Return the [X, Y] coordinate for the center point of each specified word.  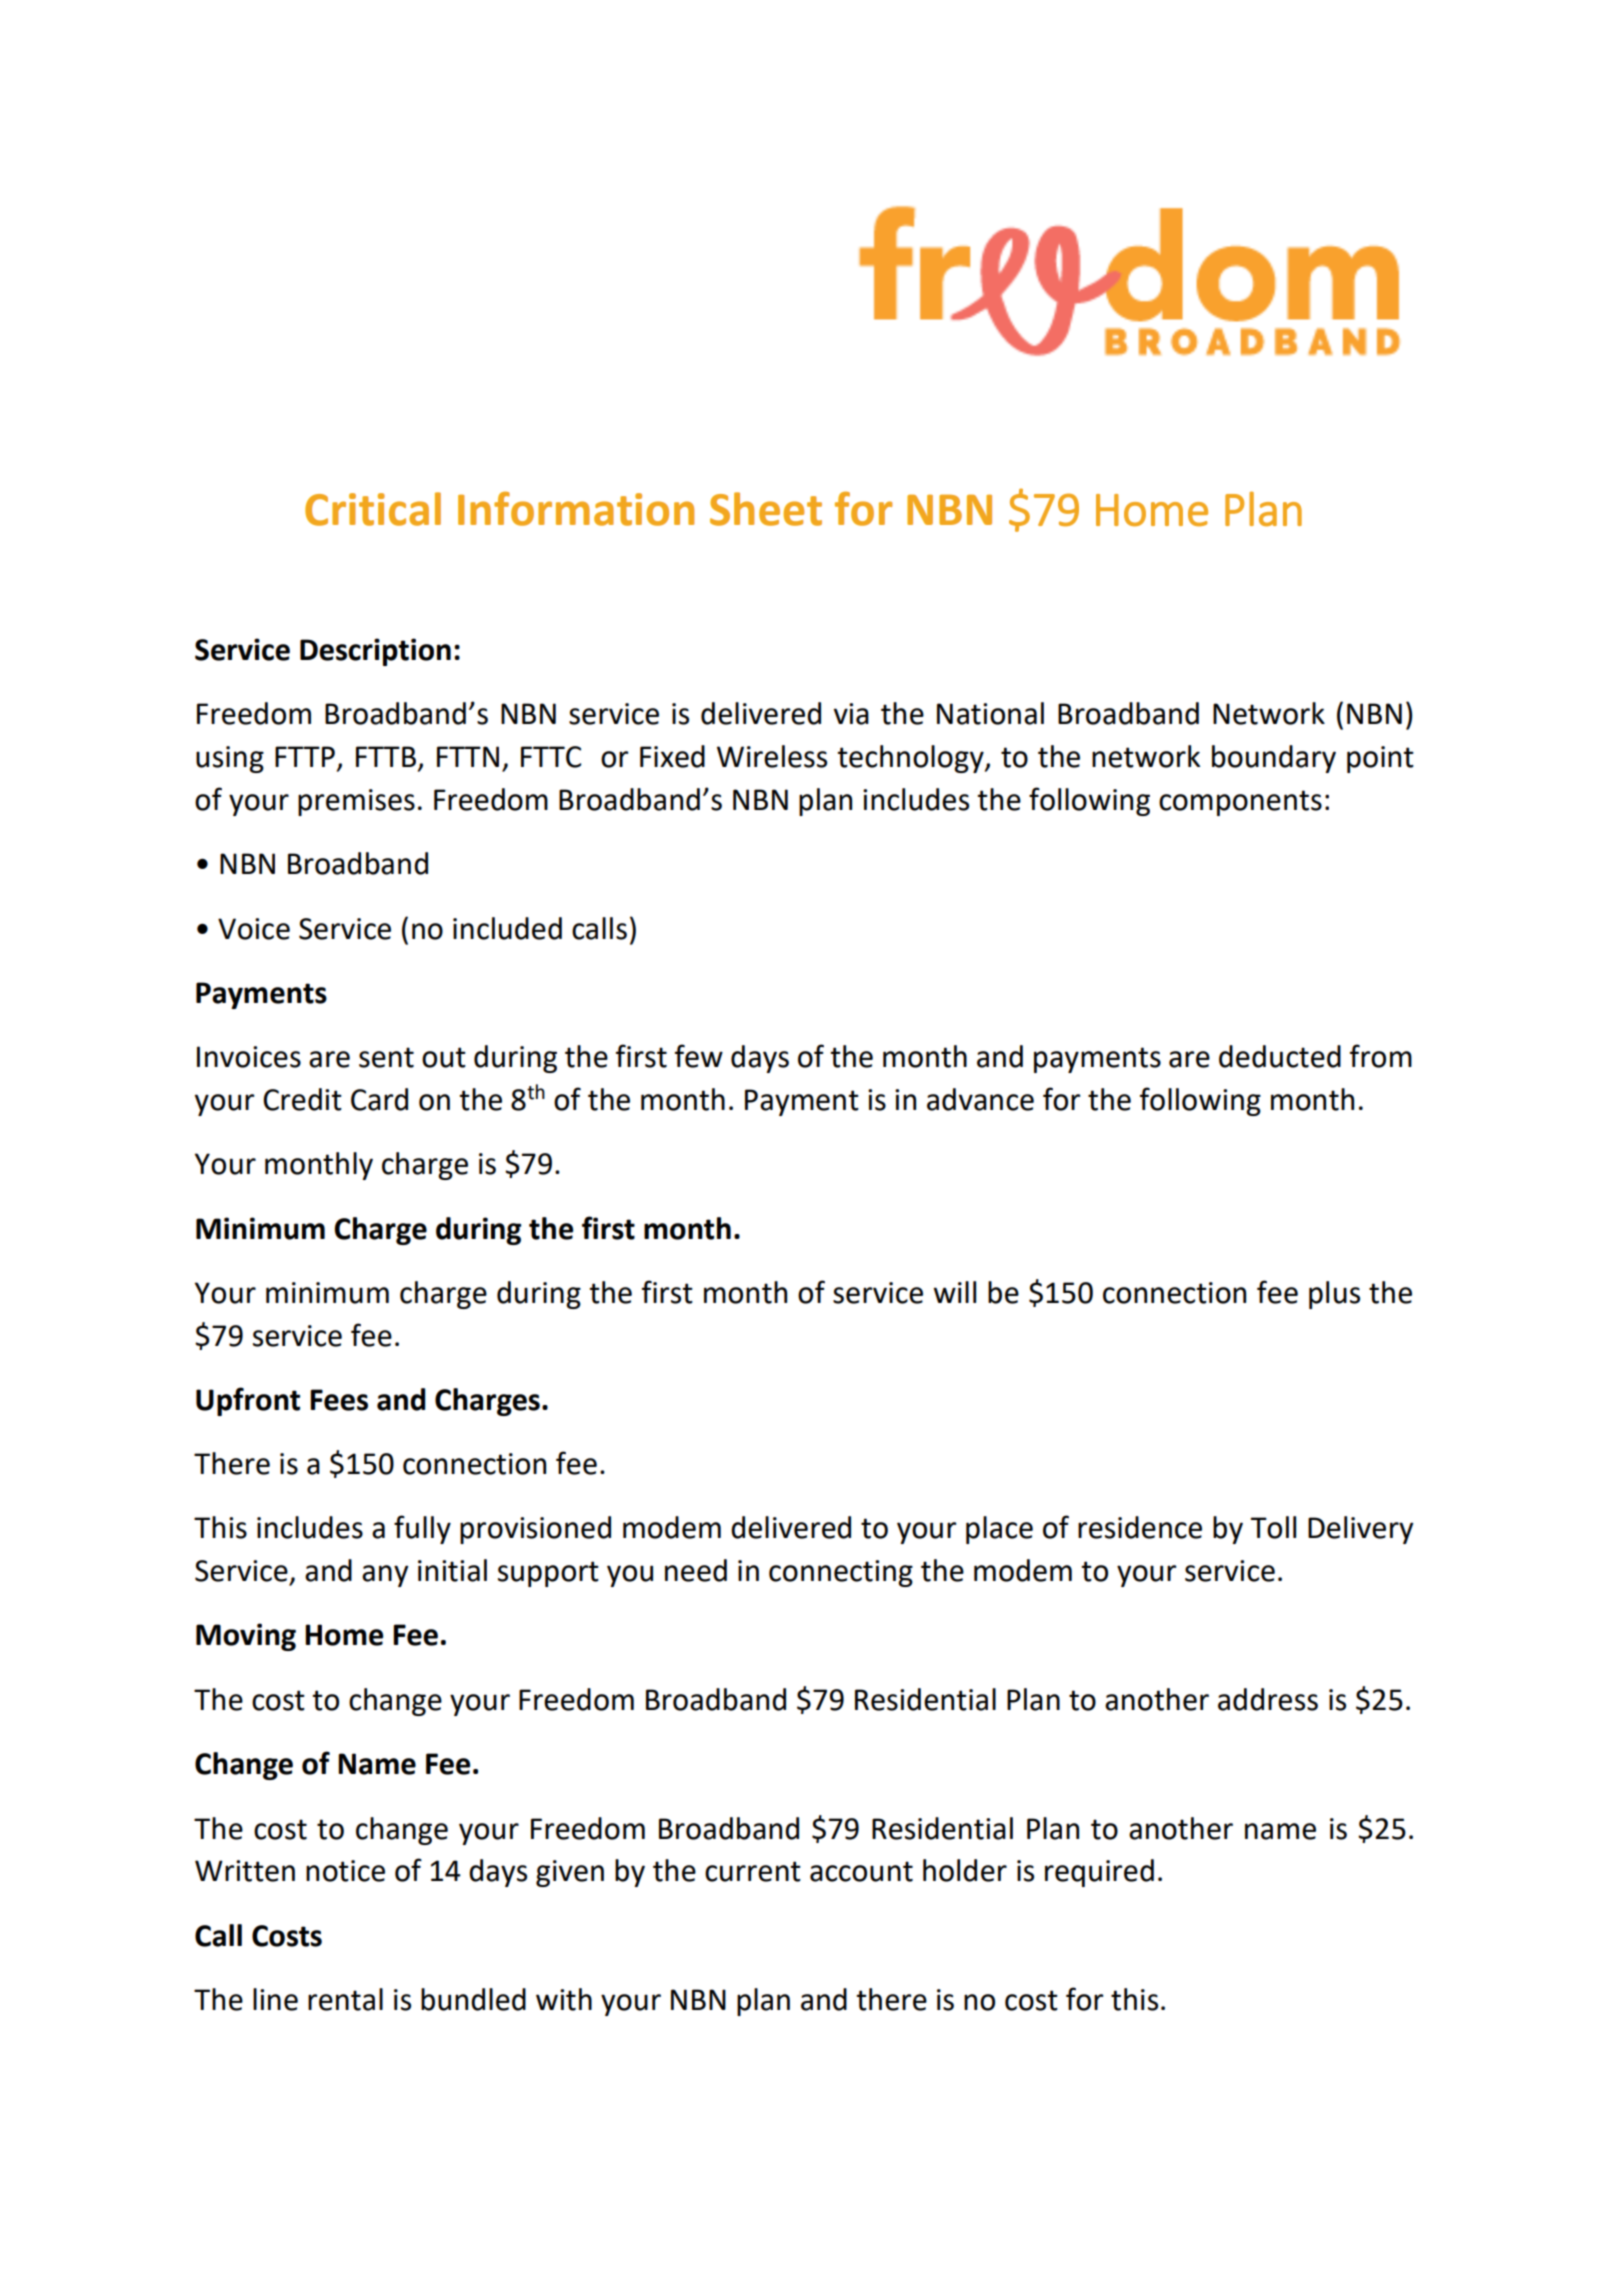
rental [345, 1999]
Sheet [766, 509]
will [954, 1292]
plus [1334, 1295]
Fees [339, 1400]
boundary [1274, 759]
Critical [373, 509]
